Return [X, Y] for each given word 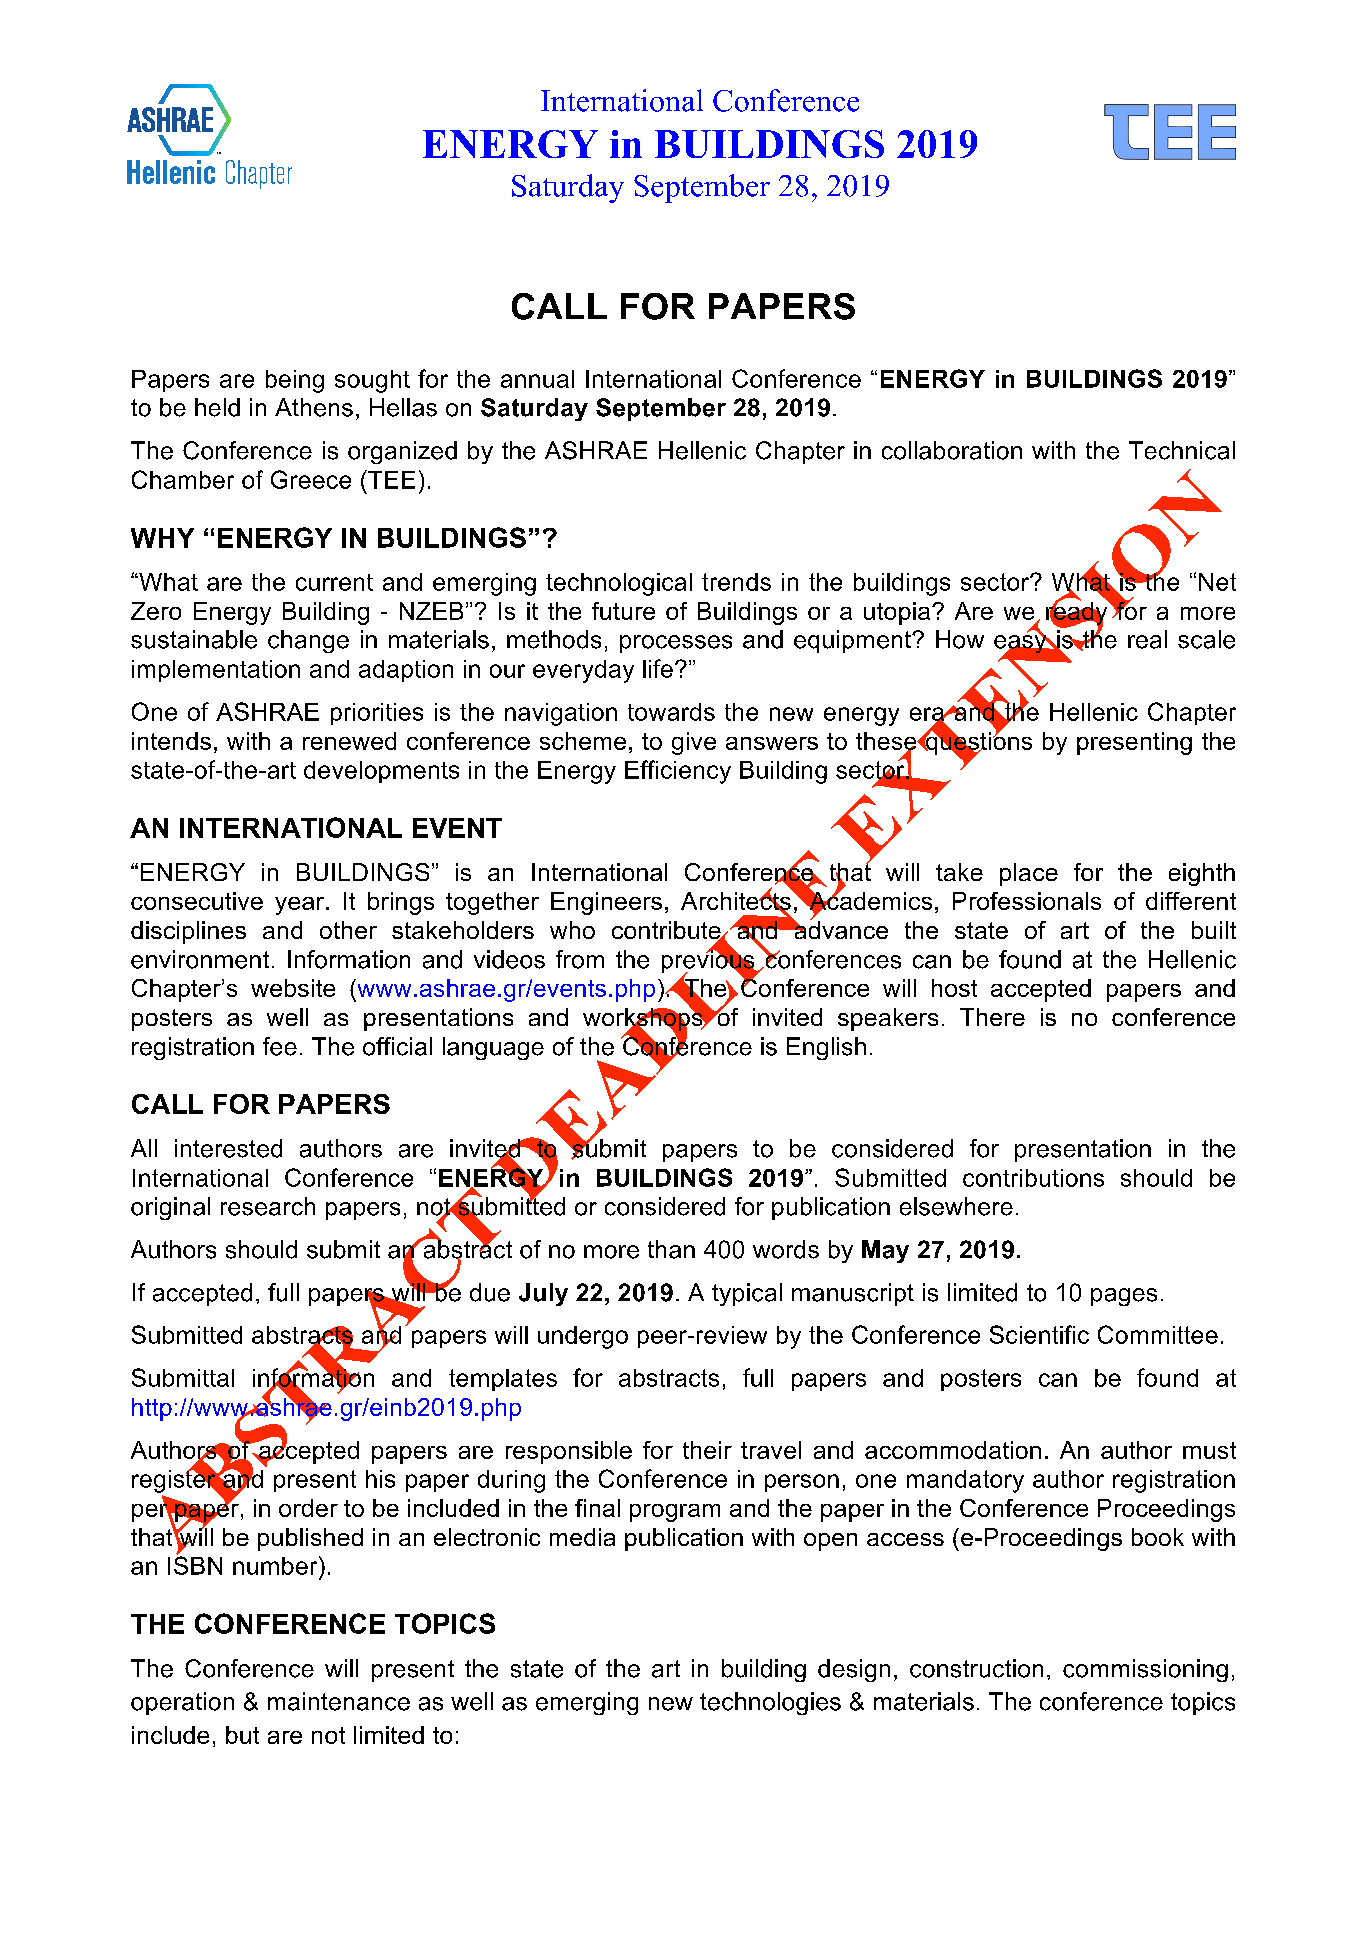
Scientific [1039, 1334]
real [1147, 639]
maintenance [339, 1701]
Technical [1182, 450]
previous [709, 962]
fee [280, 1046]
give [694, 743]
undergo [583, 1337]
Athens [314, 407]
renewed [349, 741]
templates [503, 1380]
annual [537, 379]
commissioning [1145, 1670]
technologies [770, 1703]
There [992, 1017]
